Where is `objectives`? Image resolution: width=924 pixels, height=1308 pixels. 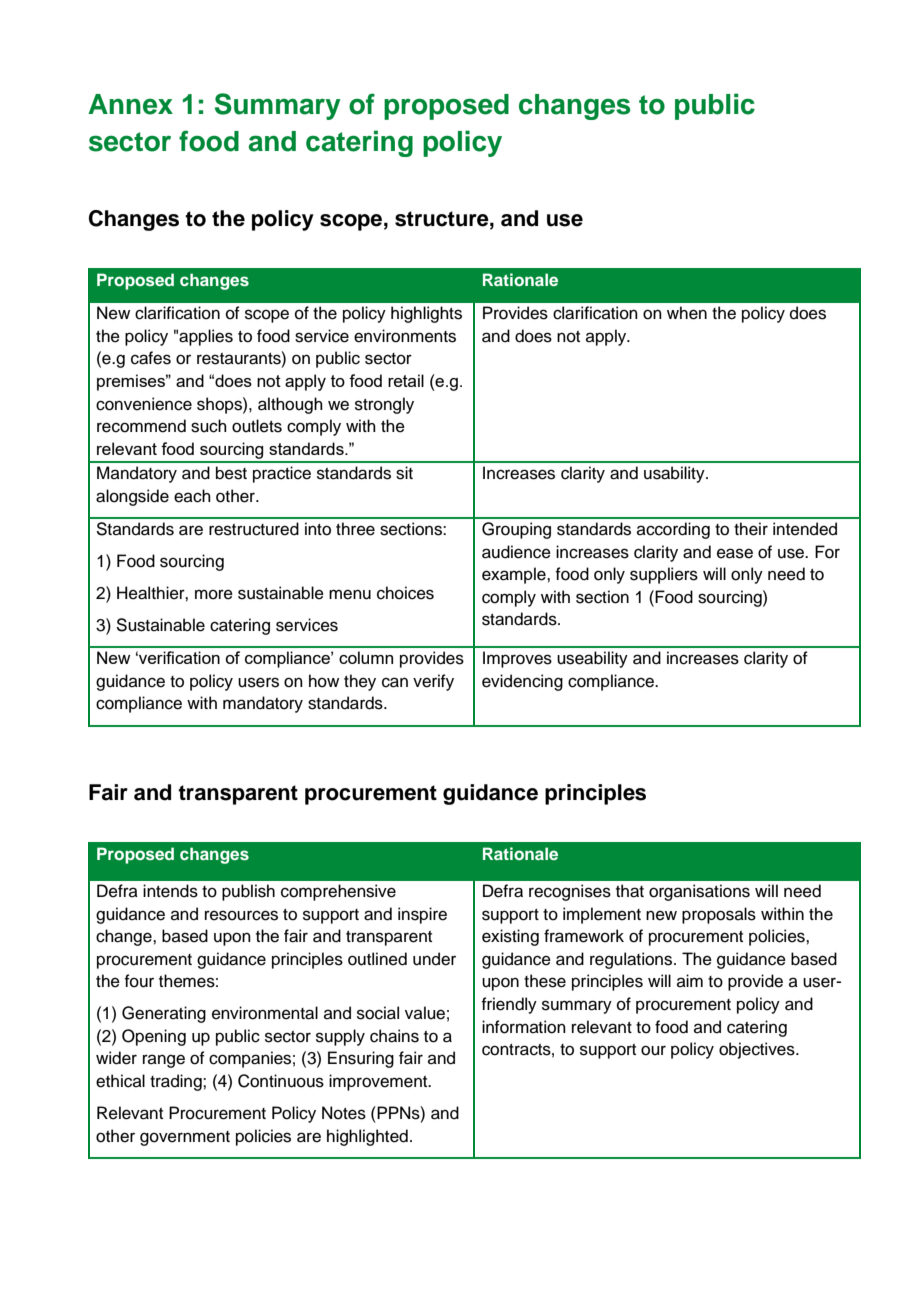 objectives is located at coordinates (758, 1050).
